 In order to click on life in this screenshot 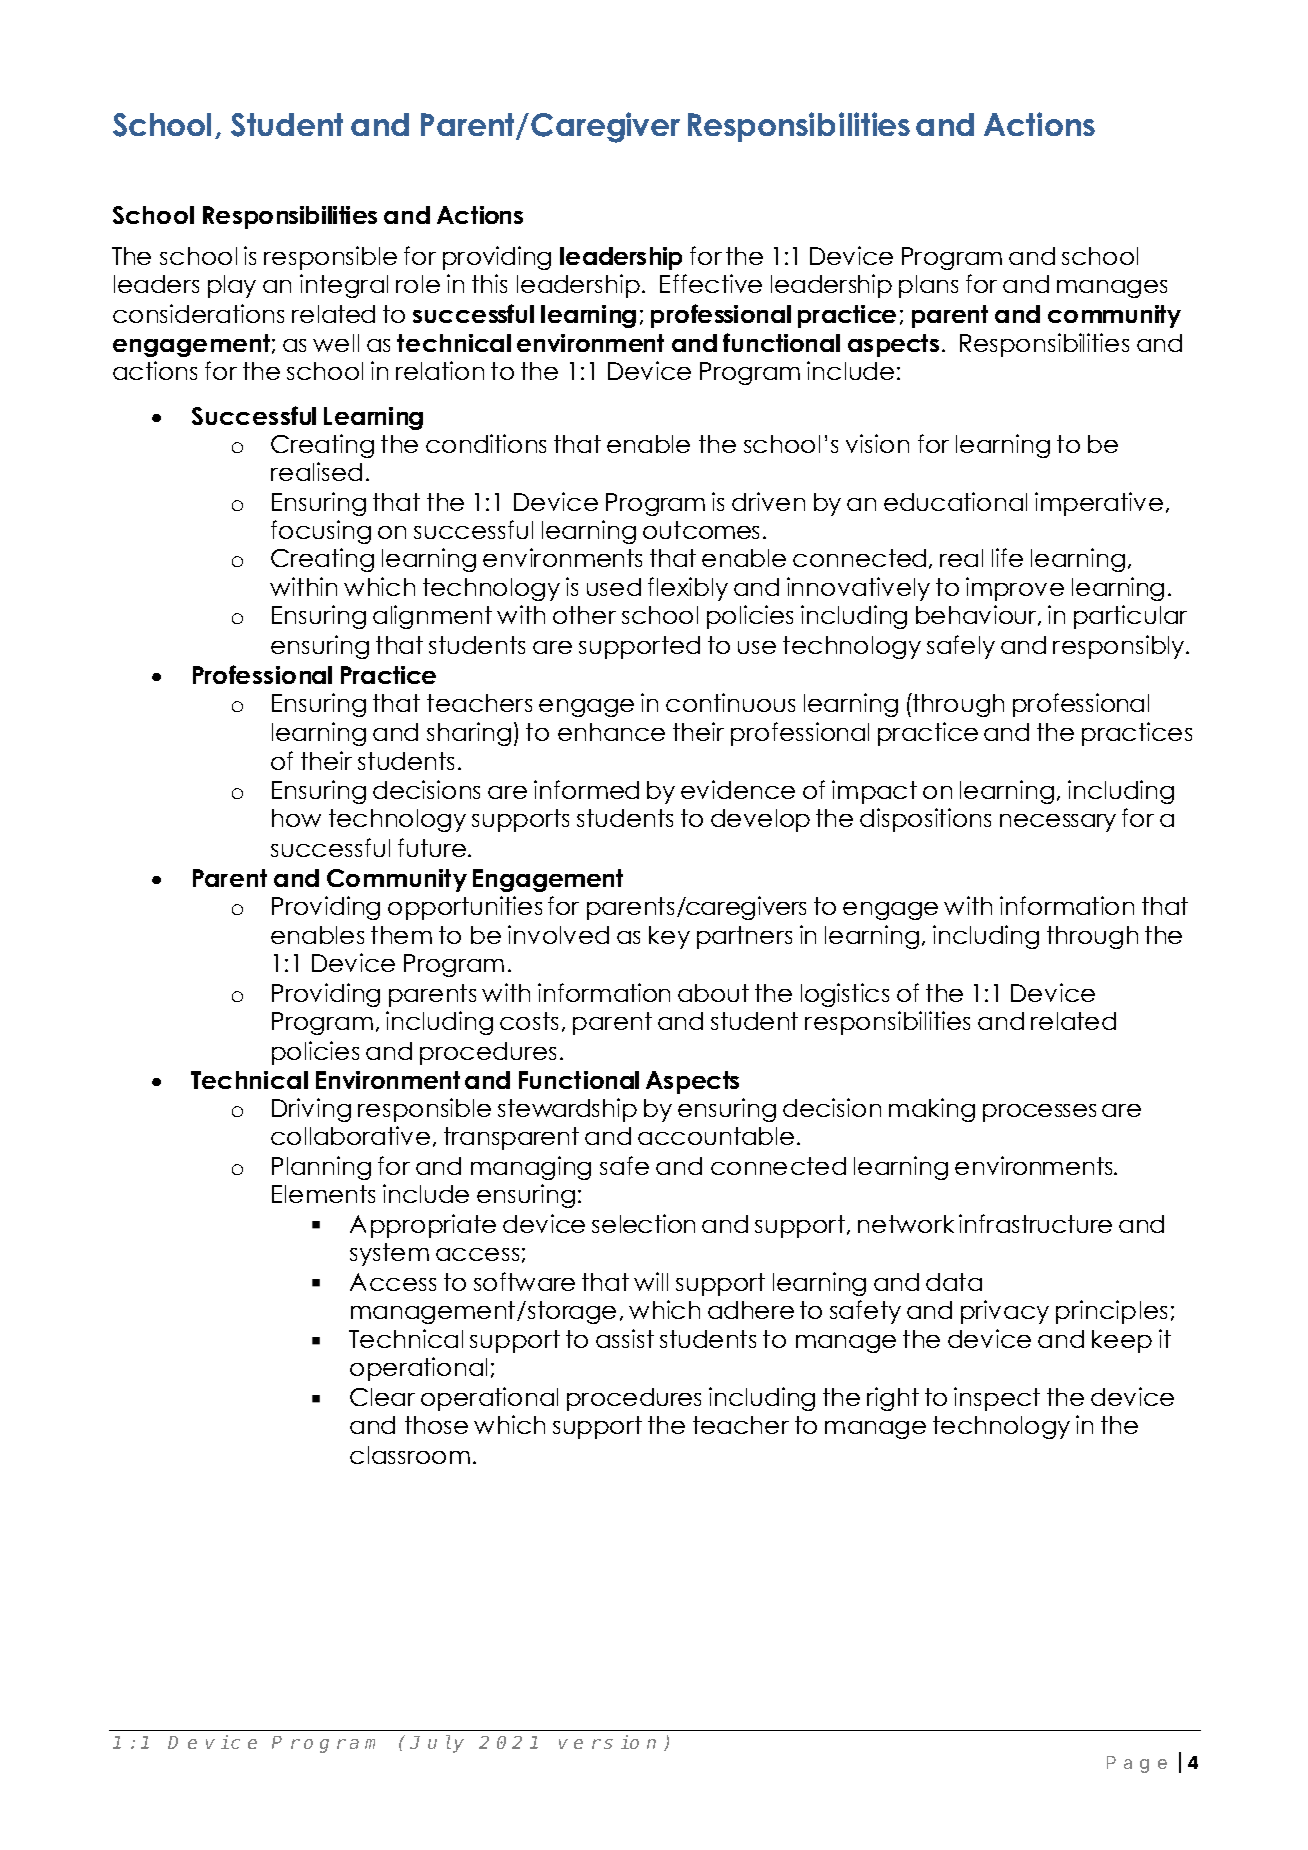, I will do `click(1007, 557)`.
